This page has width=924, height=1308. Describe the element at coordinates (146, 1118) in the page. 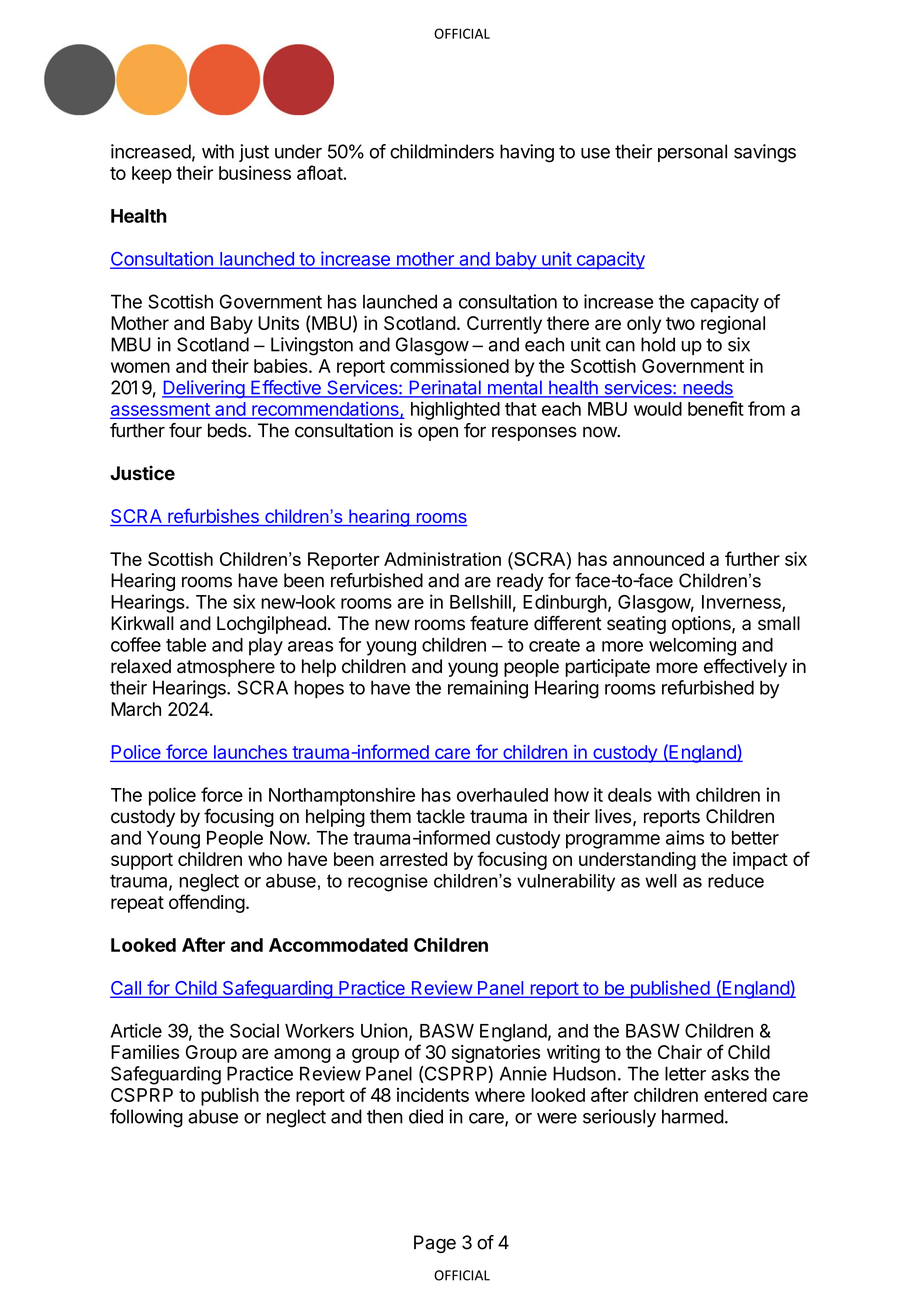

I see `following` at that location.
